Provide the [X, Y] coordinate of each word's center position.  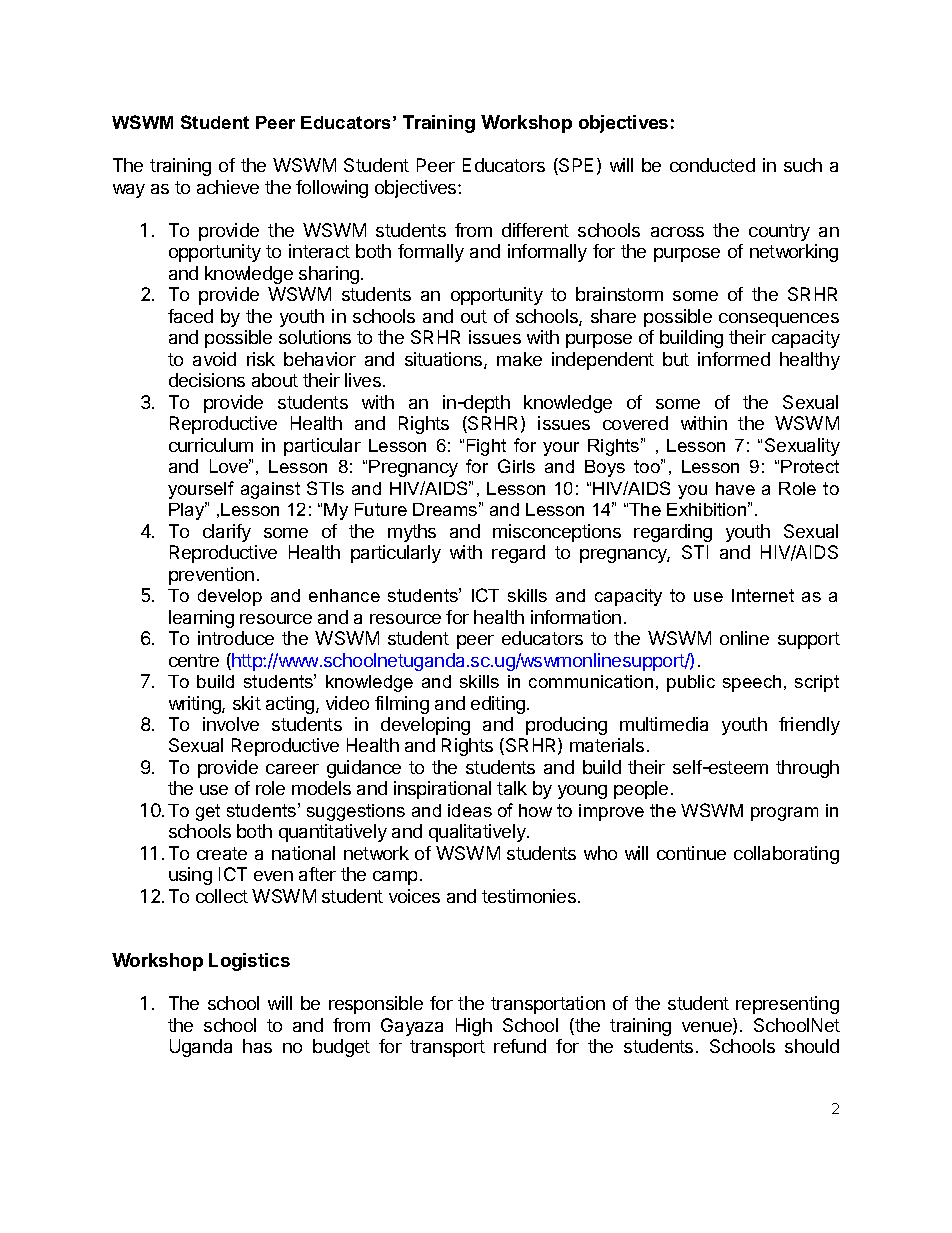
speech [752, 683]
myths [412, 533]
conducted [712, 165]
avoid [214, 359]
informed [734, 359]
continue [691, 853]
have [735, 488]
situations [445, 360]
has [257, 1046]
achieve [228, 187]
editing [498, 705]
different [535, 230]
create [222, 853]
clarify [227, 533]
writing [196, 705]
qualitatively [478, 833]
